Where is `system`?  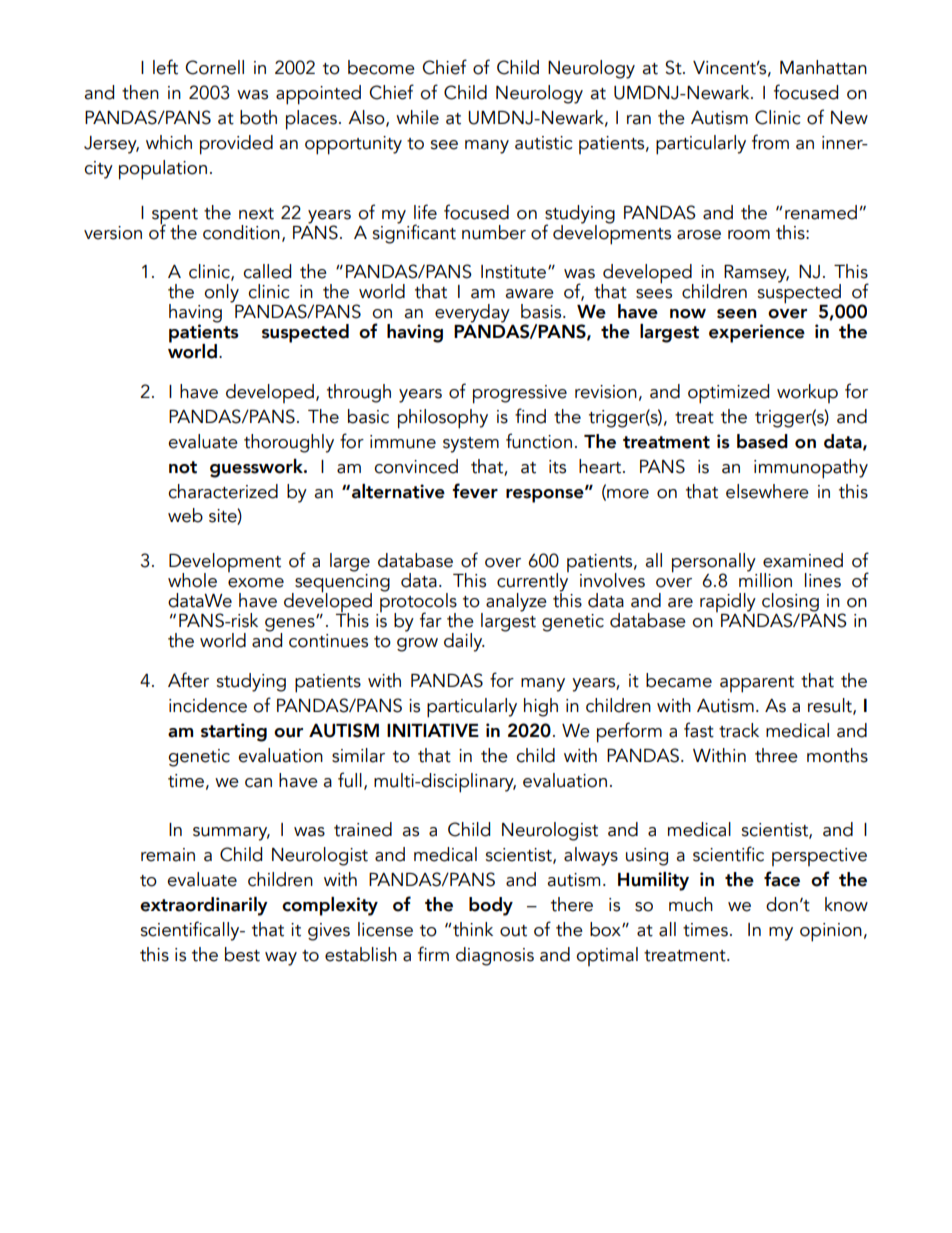 system is located at coordinates (471, 445).
